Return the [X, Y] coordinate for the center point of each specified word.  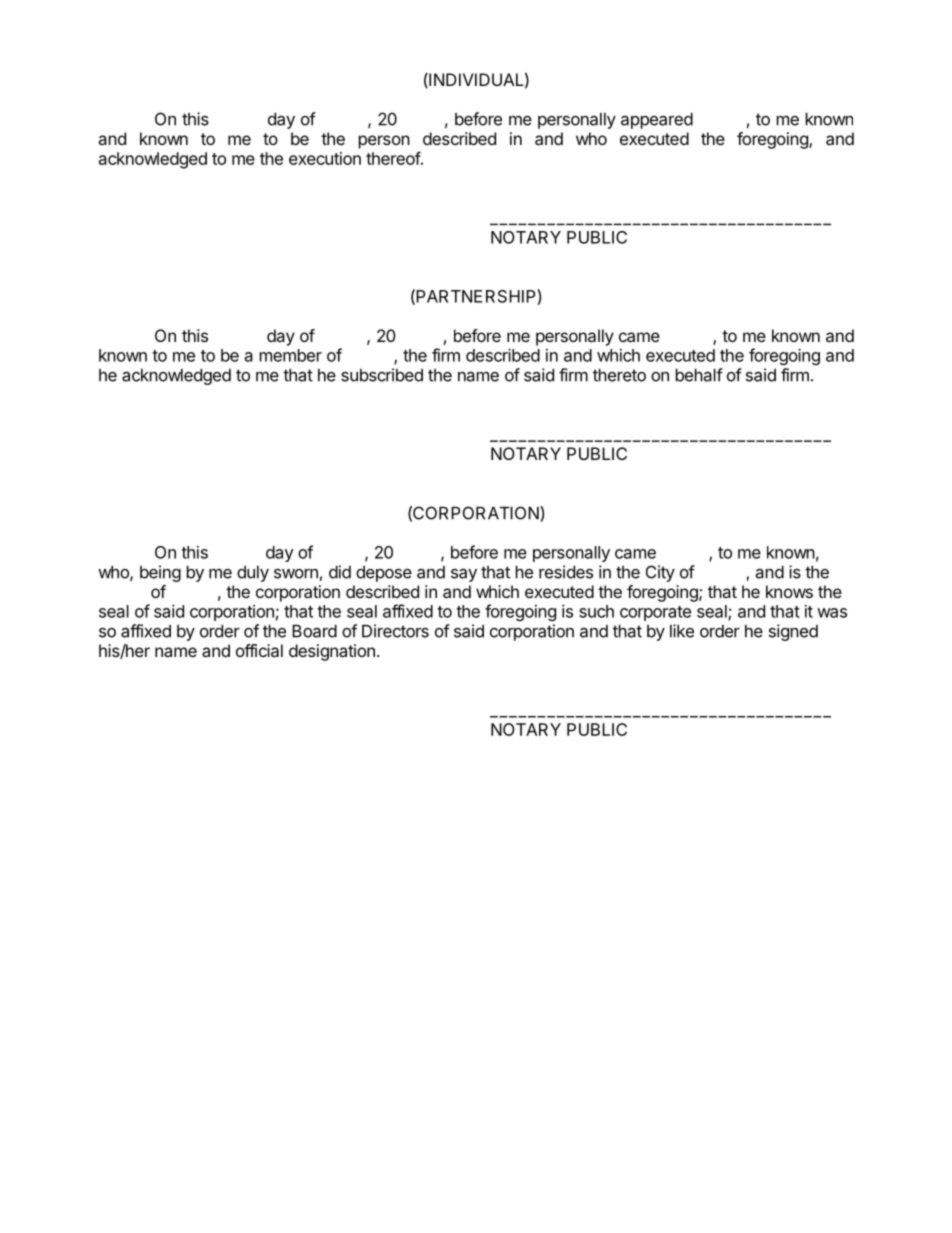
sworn [296, 574]
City [660, 573]
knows [789, 591]
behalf [699, 375]
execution [325, 158]
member [291, 355]
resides [566, 572]
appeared [657, 121]
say [464, 575]
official [259, 650]
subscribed [382, 375]
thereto [619, 375]
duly [253, 574]
